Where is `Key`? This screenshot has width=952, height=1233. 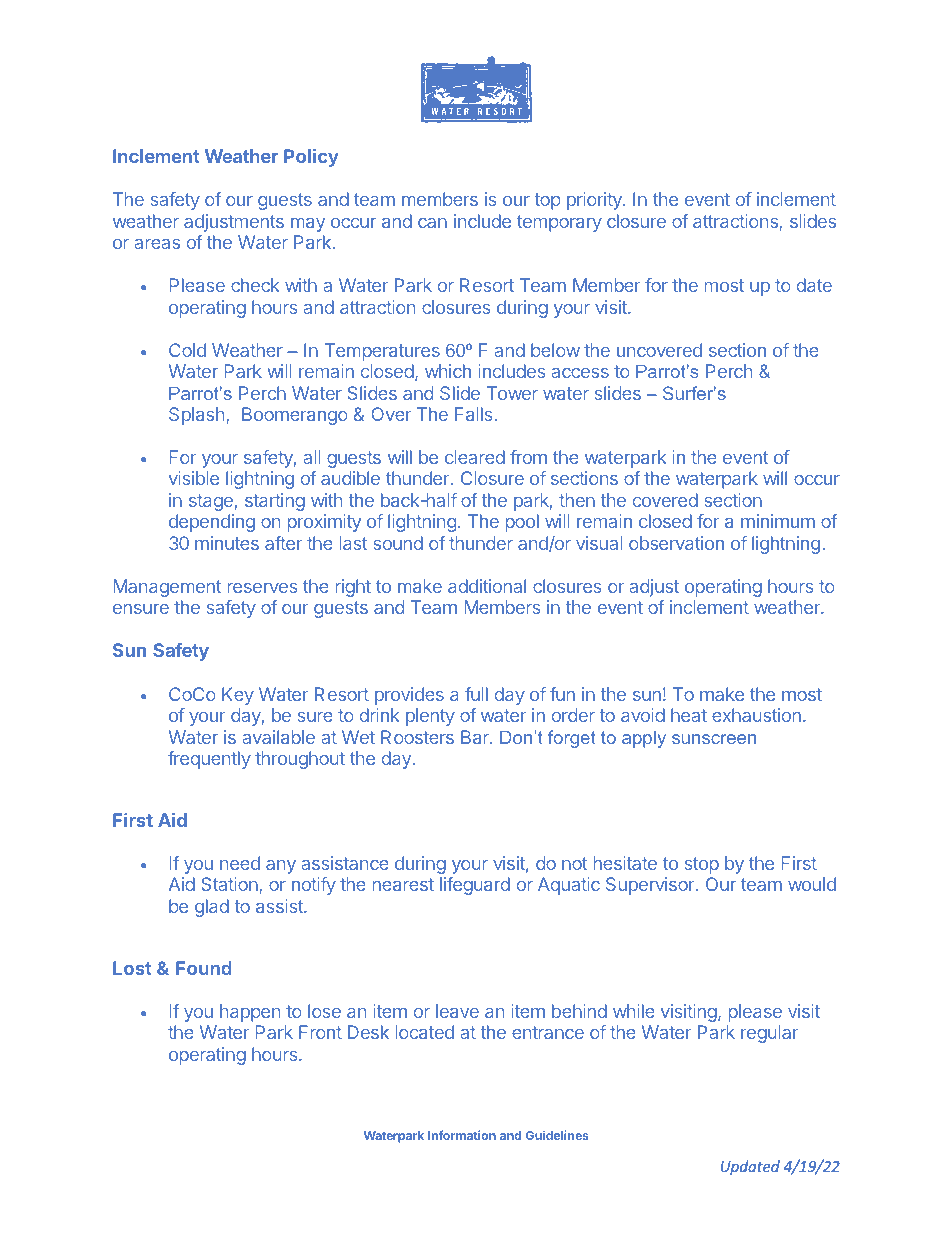
Key is located at coordinates (238, 696).
